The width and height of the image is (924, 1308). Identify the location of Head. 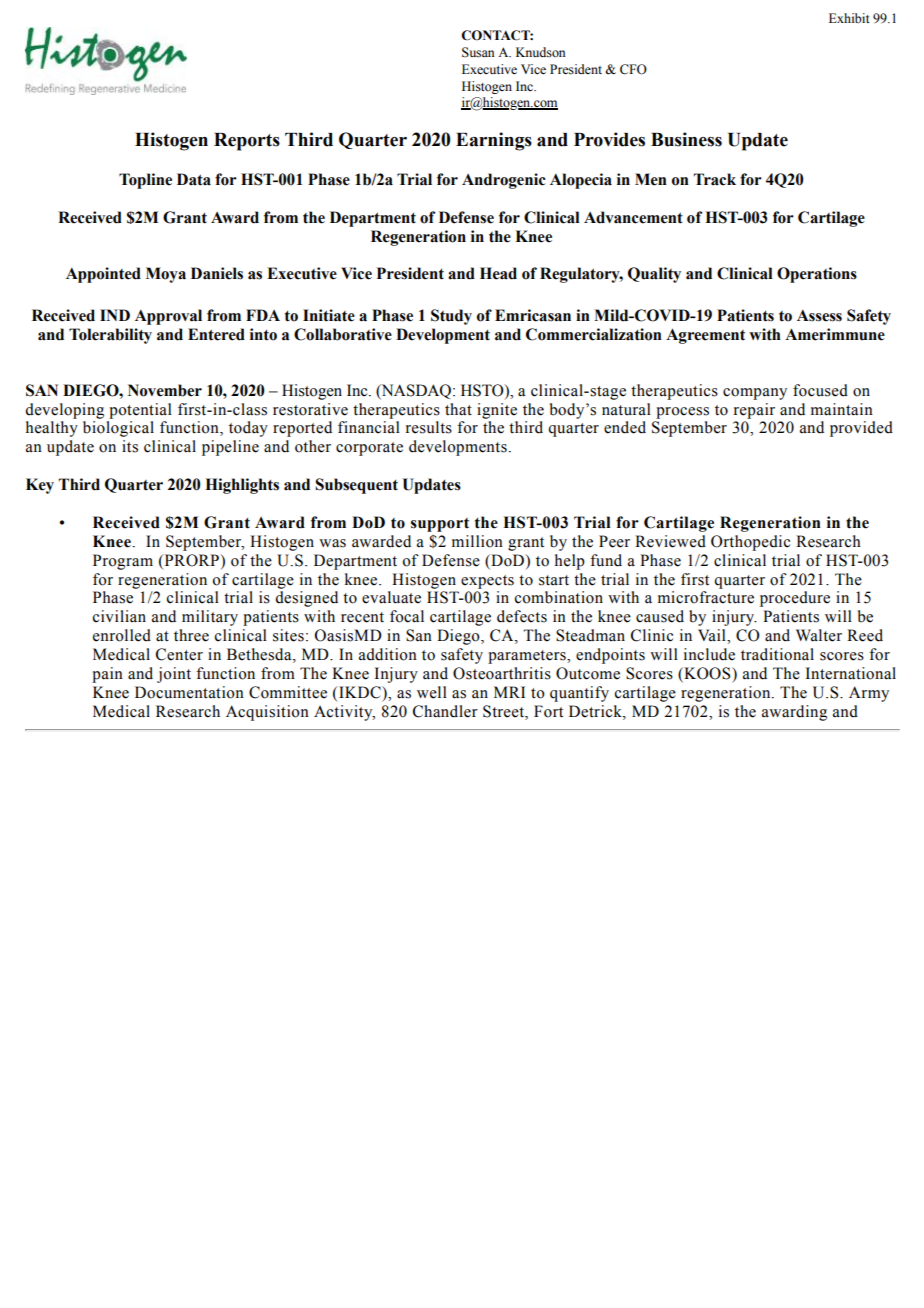
(498, 273).
